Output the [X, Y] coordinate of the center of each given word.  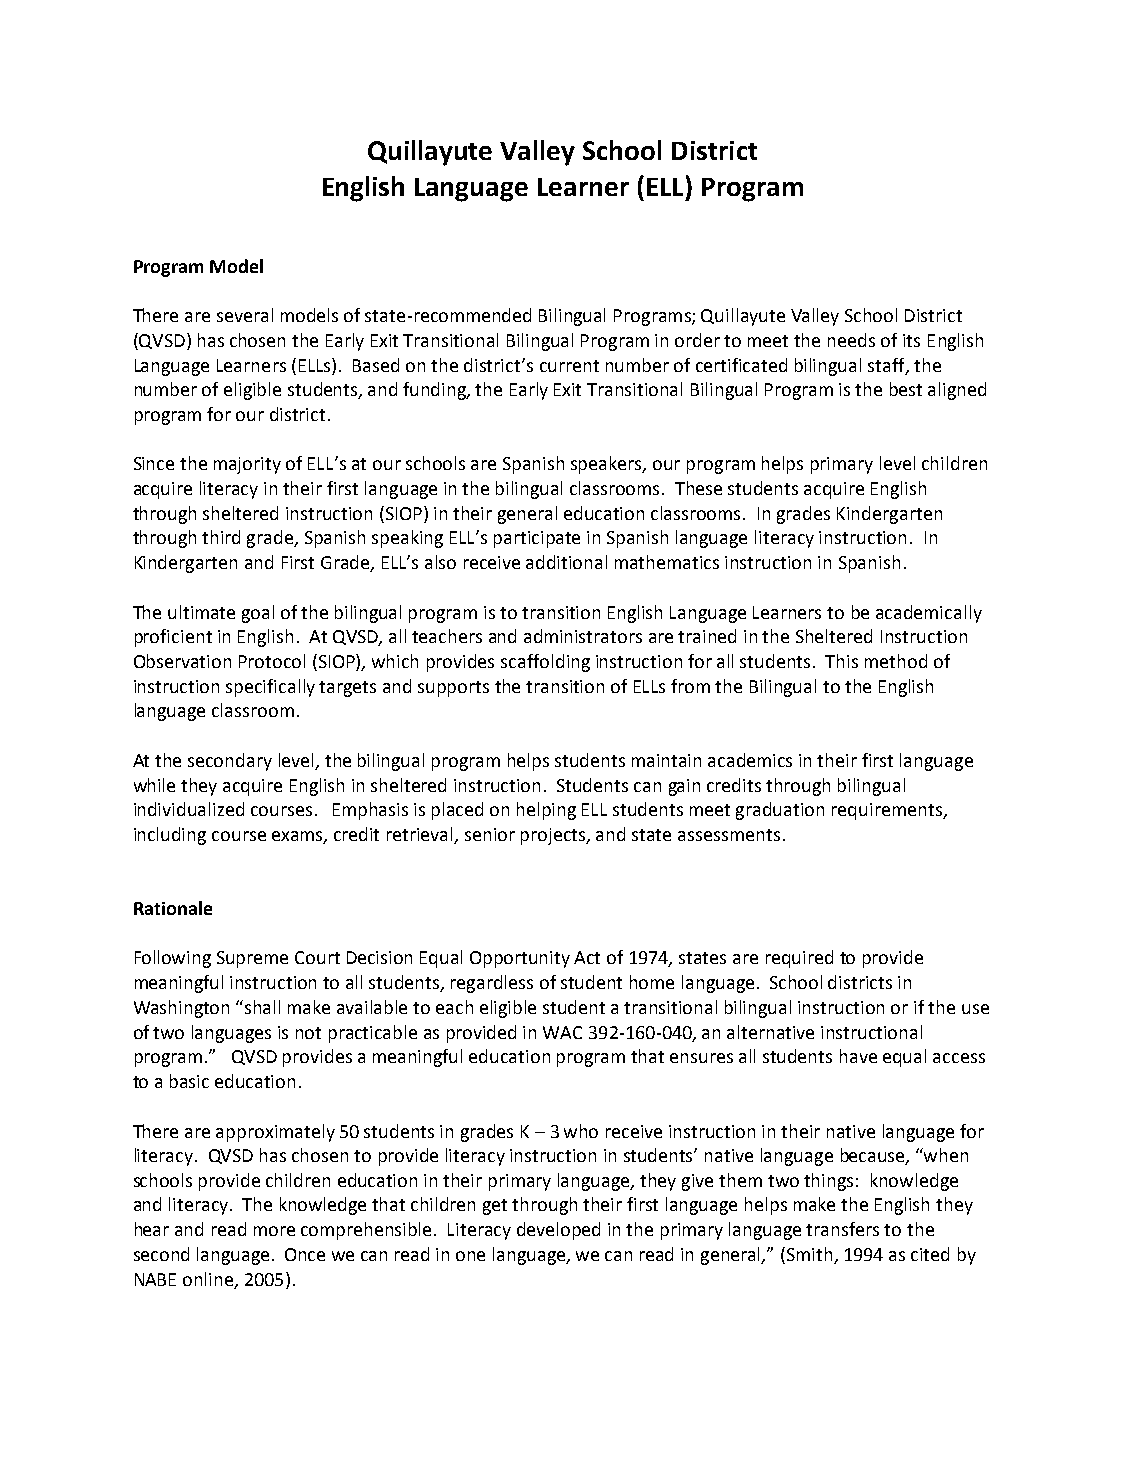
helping [546, 811]
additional [566, 562]
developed [558, 1231]
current [569, 366]
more [274, 1231]
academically [929, 614]
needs [851, 340]
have [858, 1056]
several [245, 315]
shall [262, 1007]
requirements [888, 811]
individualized [189, 809]
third [221, 537]
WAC [562, 1032]
